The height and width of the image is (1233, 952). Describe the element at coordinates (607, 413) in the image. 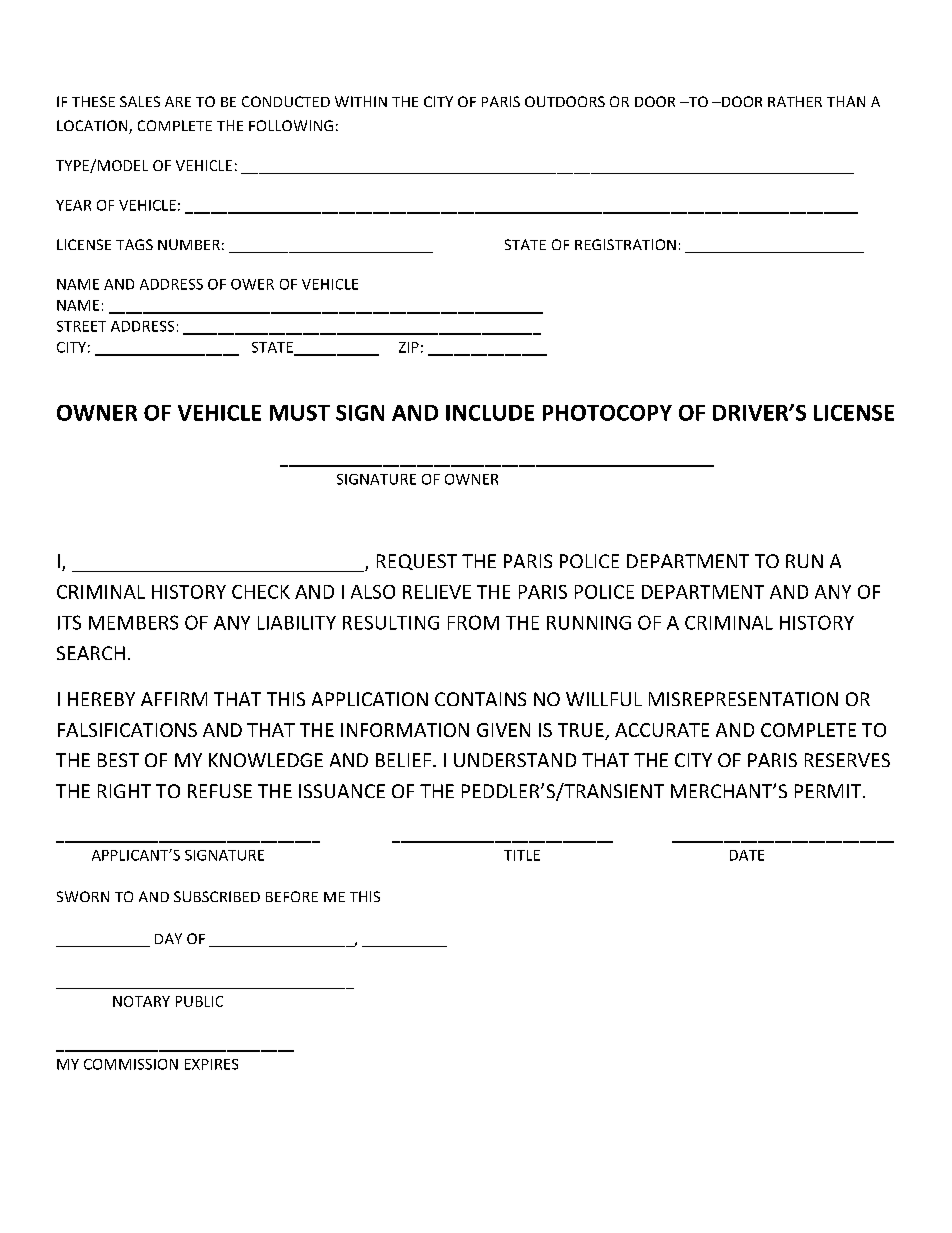

I see `PHOTOCOPY` at that location.
